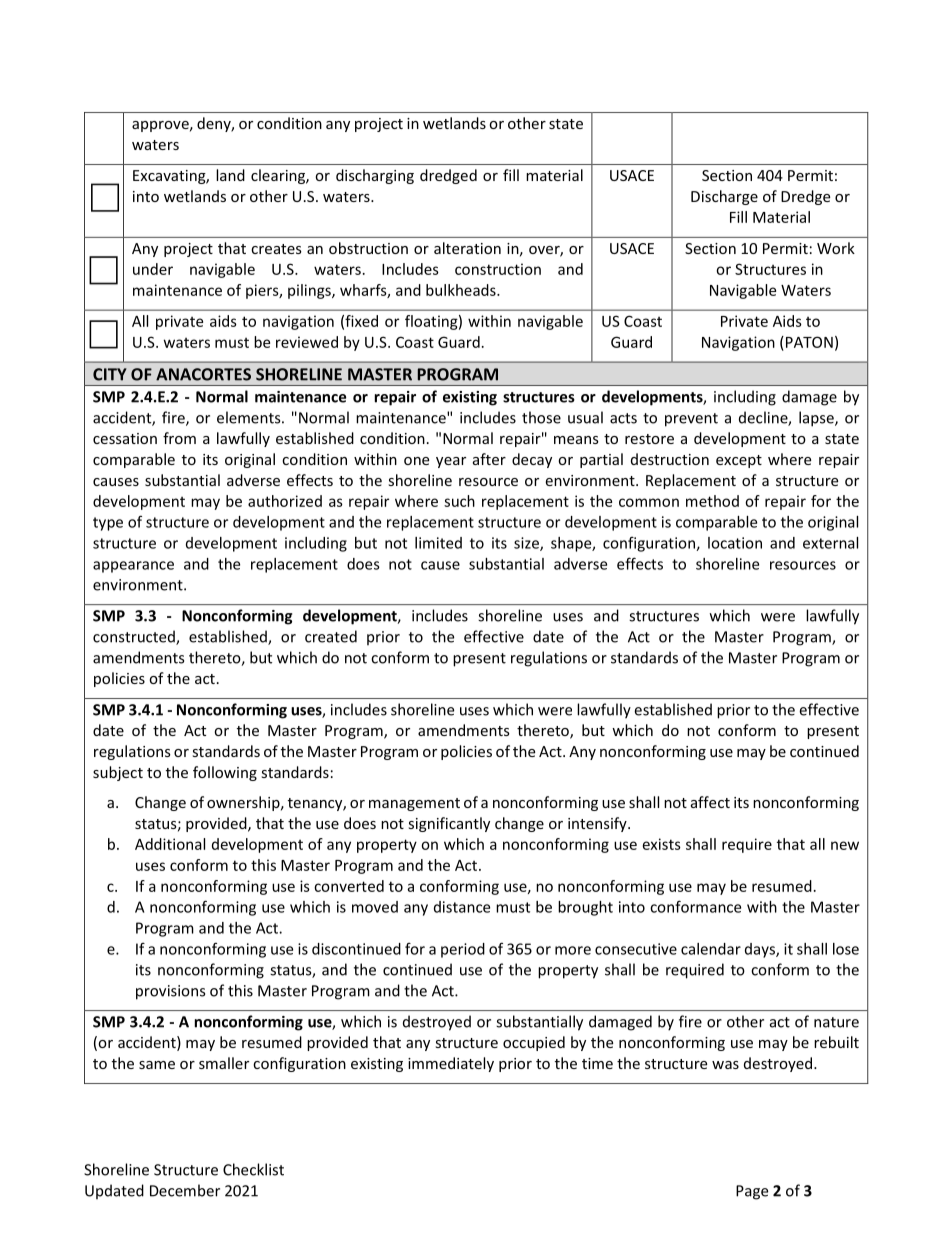  Describe the element at coordinates (153, 269) in the document. I see `under` at that location.
